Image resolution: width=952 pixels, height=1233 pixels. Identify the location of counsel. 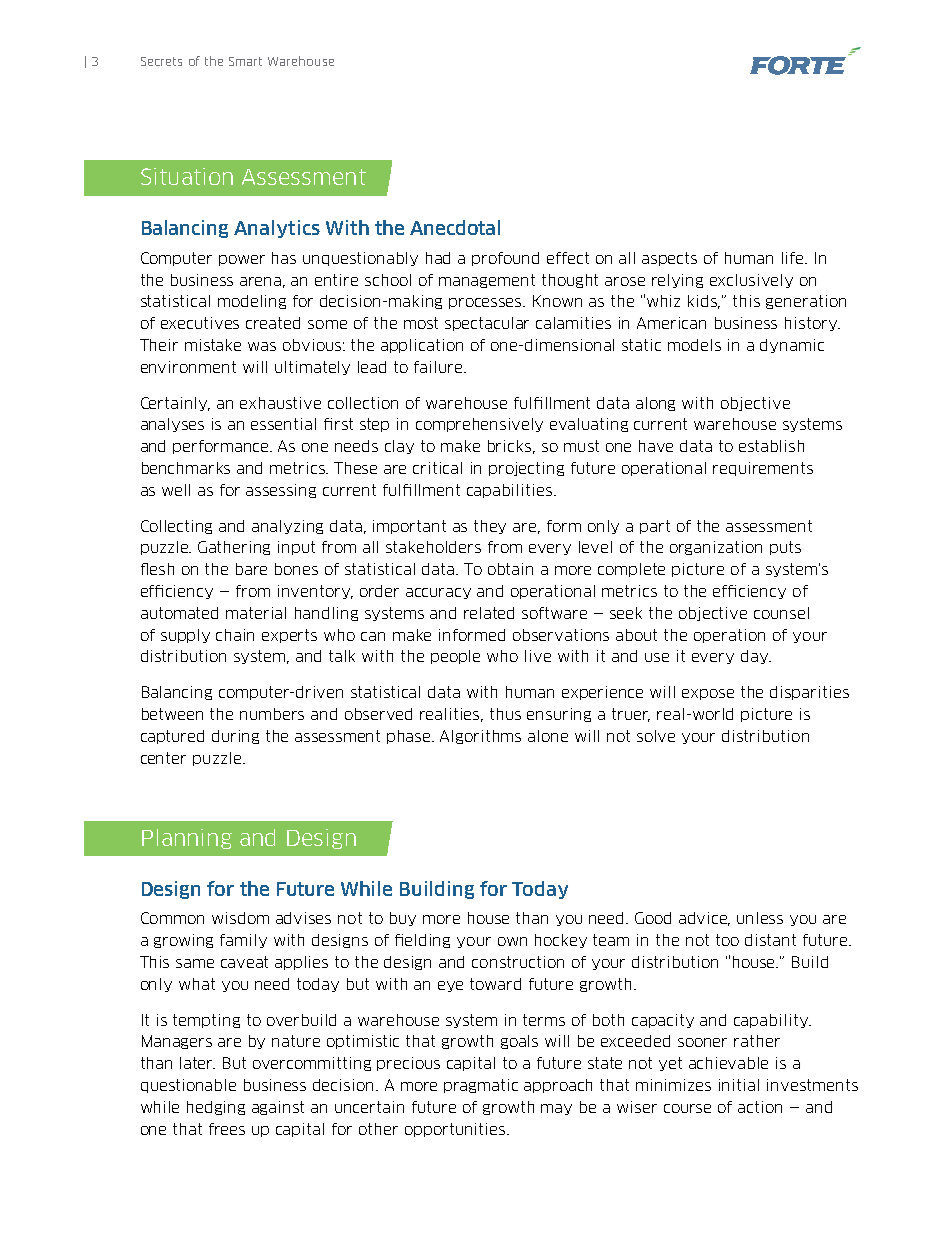
(781, 613).
